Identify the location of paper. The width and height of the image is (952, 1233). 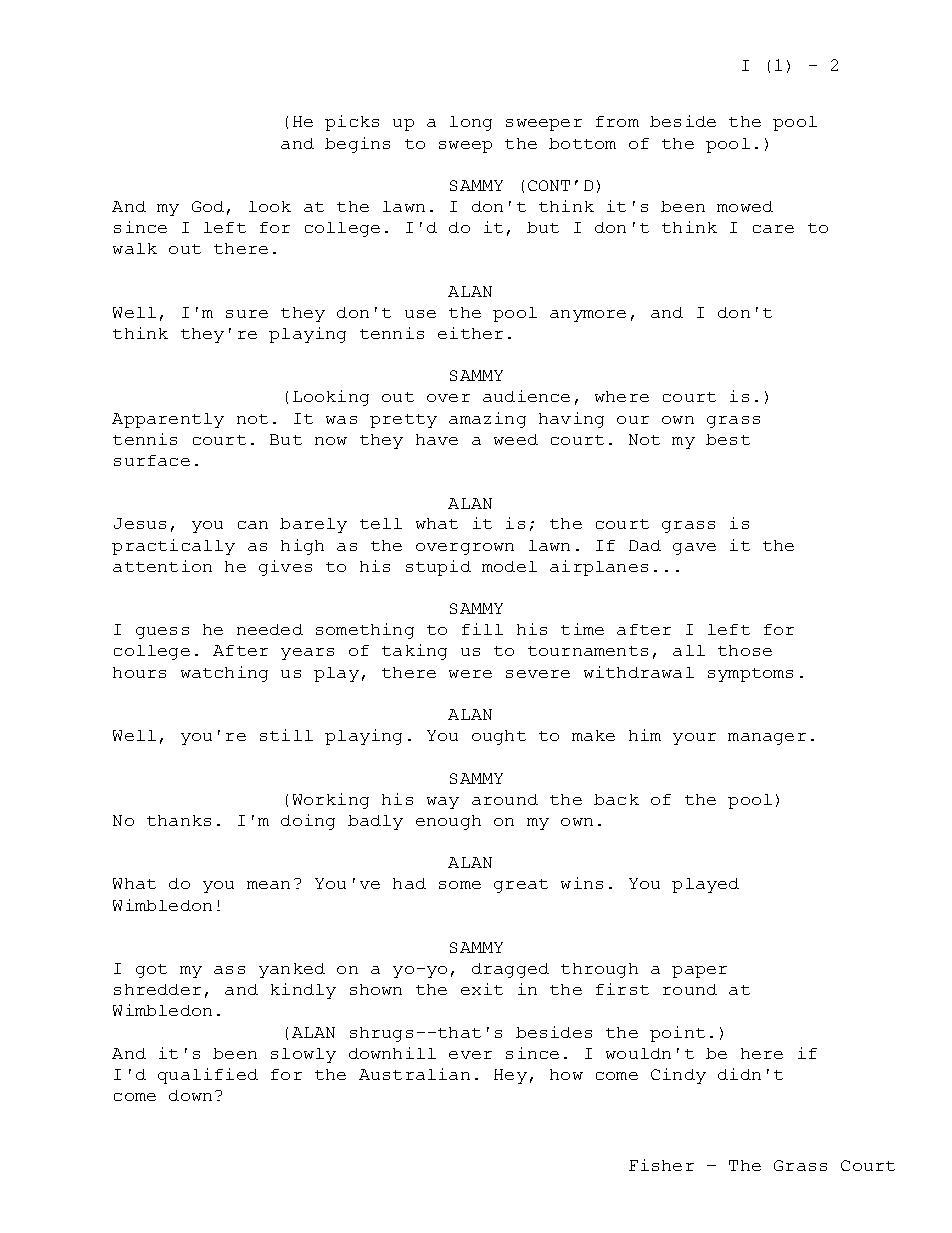
(699, 972).
